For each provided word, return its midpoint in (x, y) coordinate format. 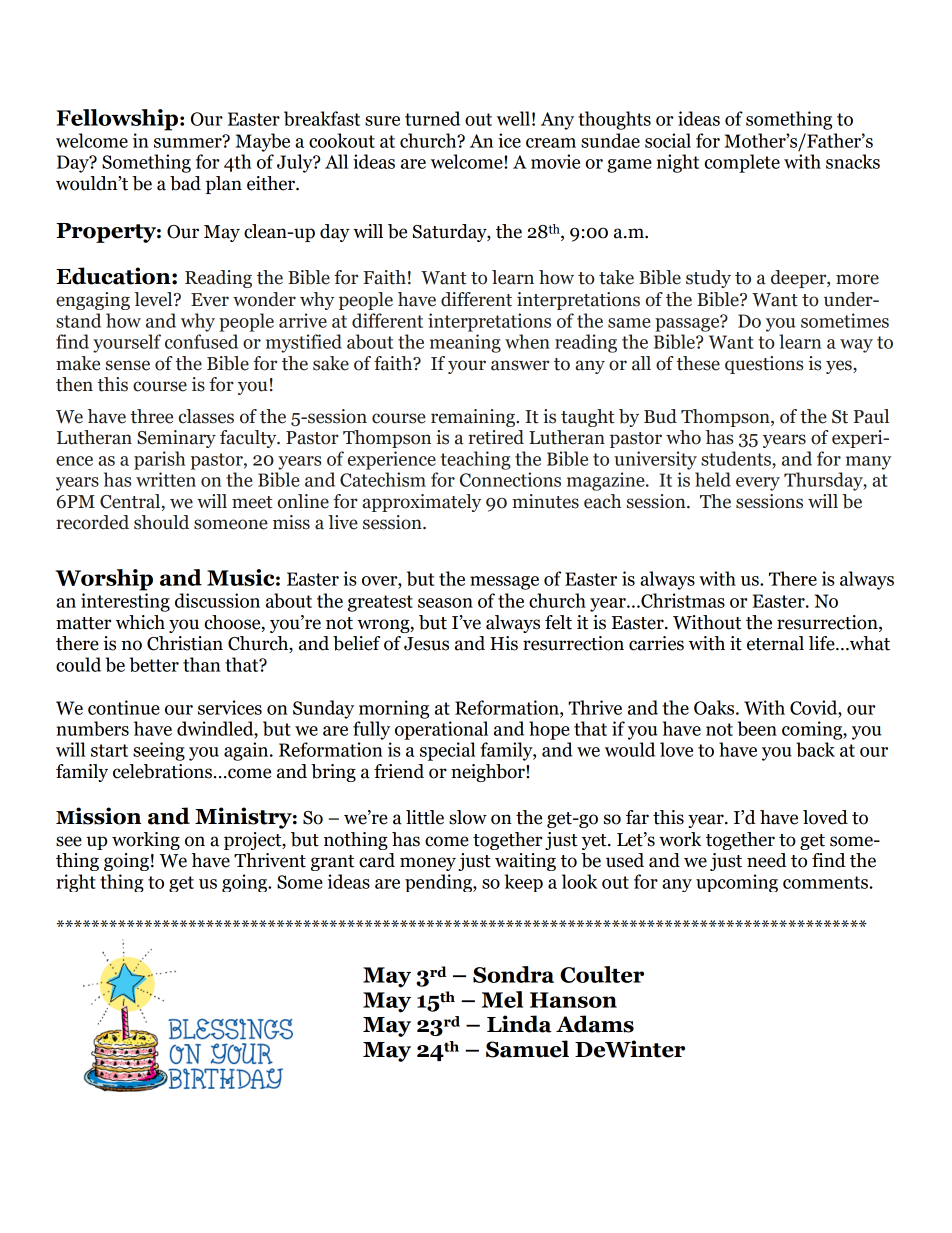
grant (332, 863)
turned (432, 118)
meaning (465, 343)
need (767, 860)
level (154, 299)
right (76, 883)
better (154, 664)
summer (189, 142)
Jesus (426, 644)
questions (764, 365)
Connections (510, 479)
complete (742, 163)
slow (468, 817)
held (713, 479)
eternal (775, 643)
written (166, 479)
